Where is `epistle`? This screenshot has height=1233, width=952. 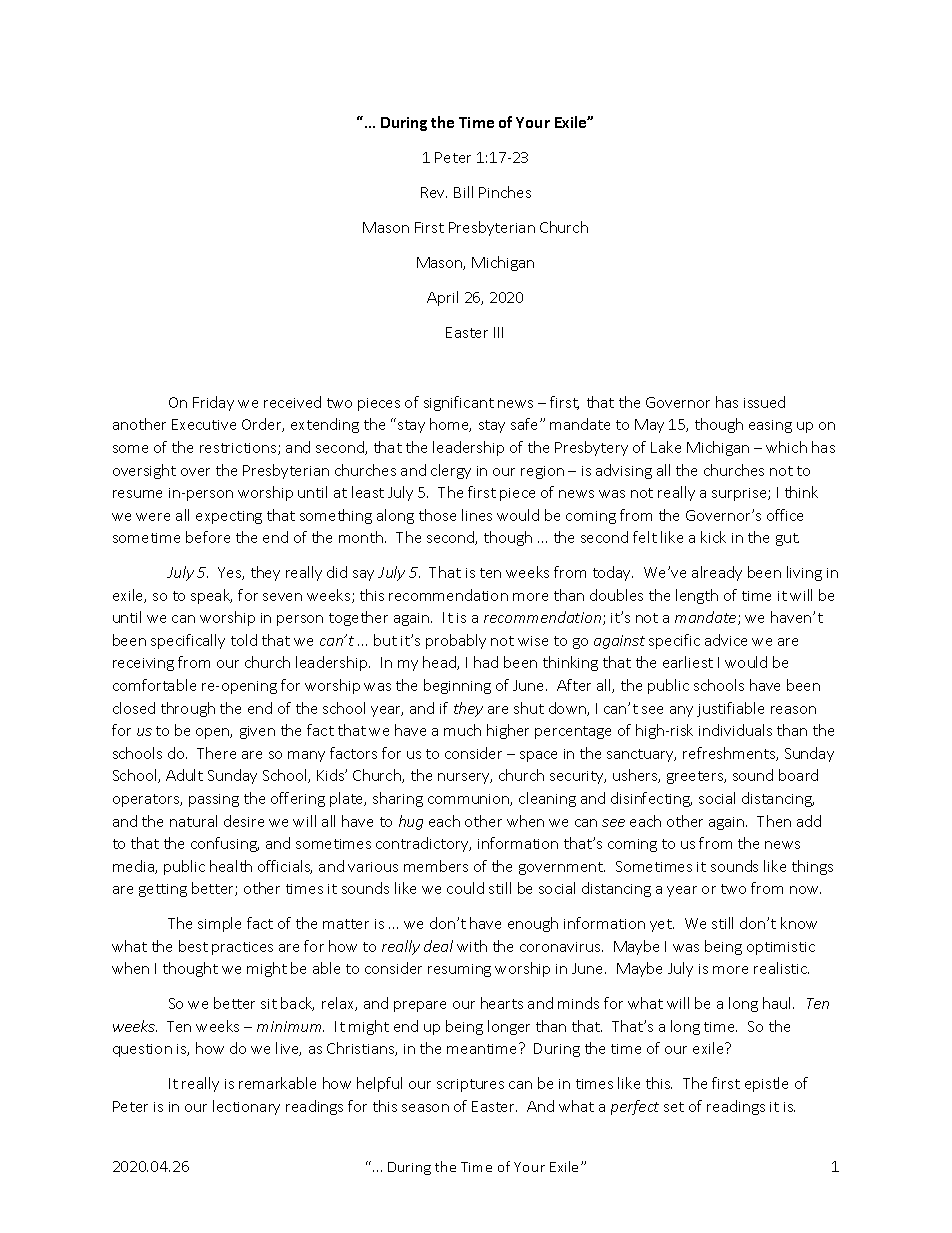
epistle is located at coordinates (766, 1084).
